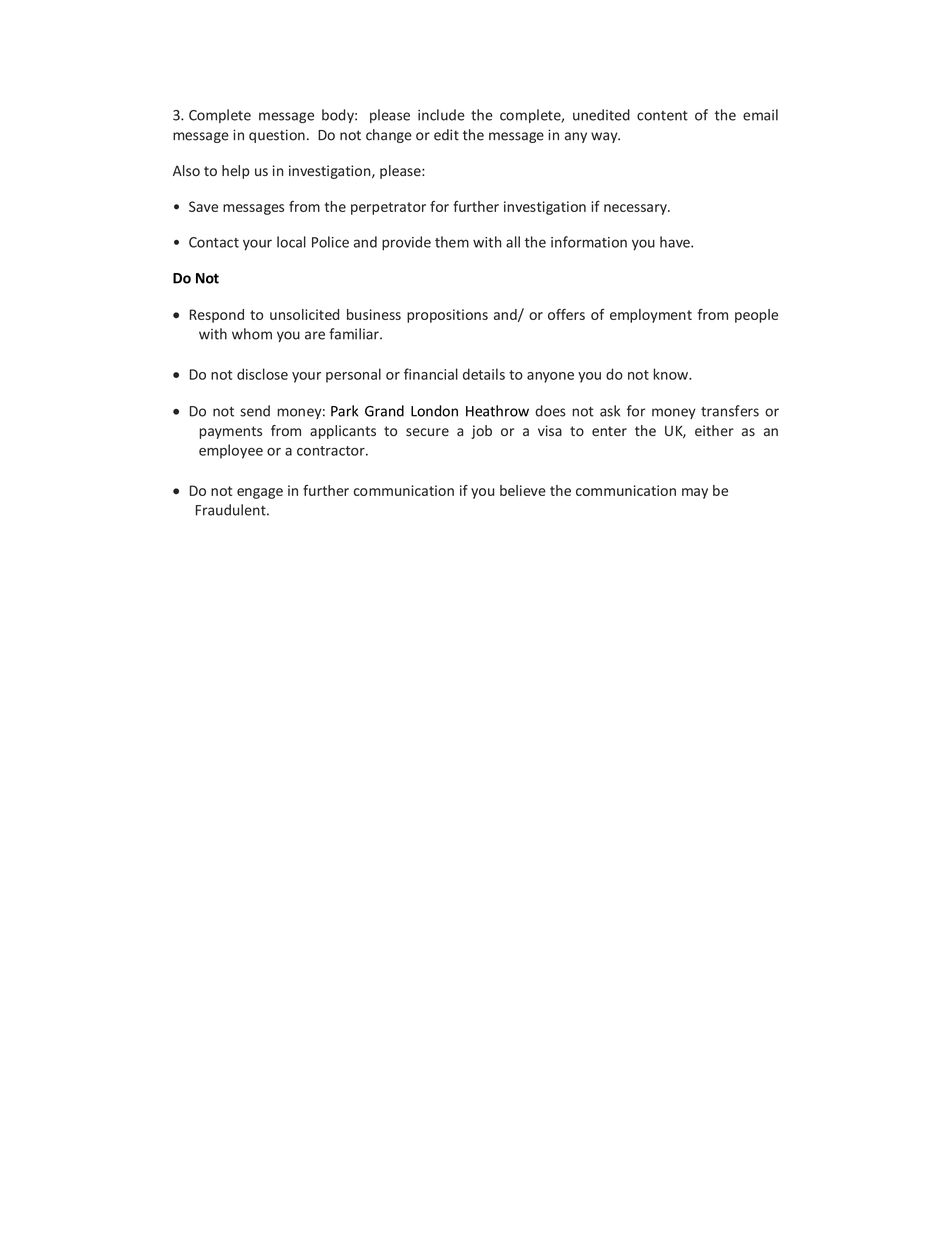 Image resolution: width=952 pixels, height=1233 pixels. What do you see at coordinates (662, 116) in the screenshot?
I see `content` at bounding box center [662, 116].
